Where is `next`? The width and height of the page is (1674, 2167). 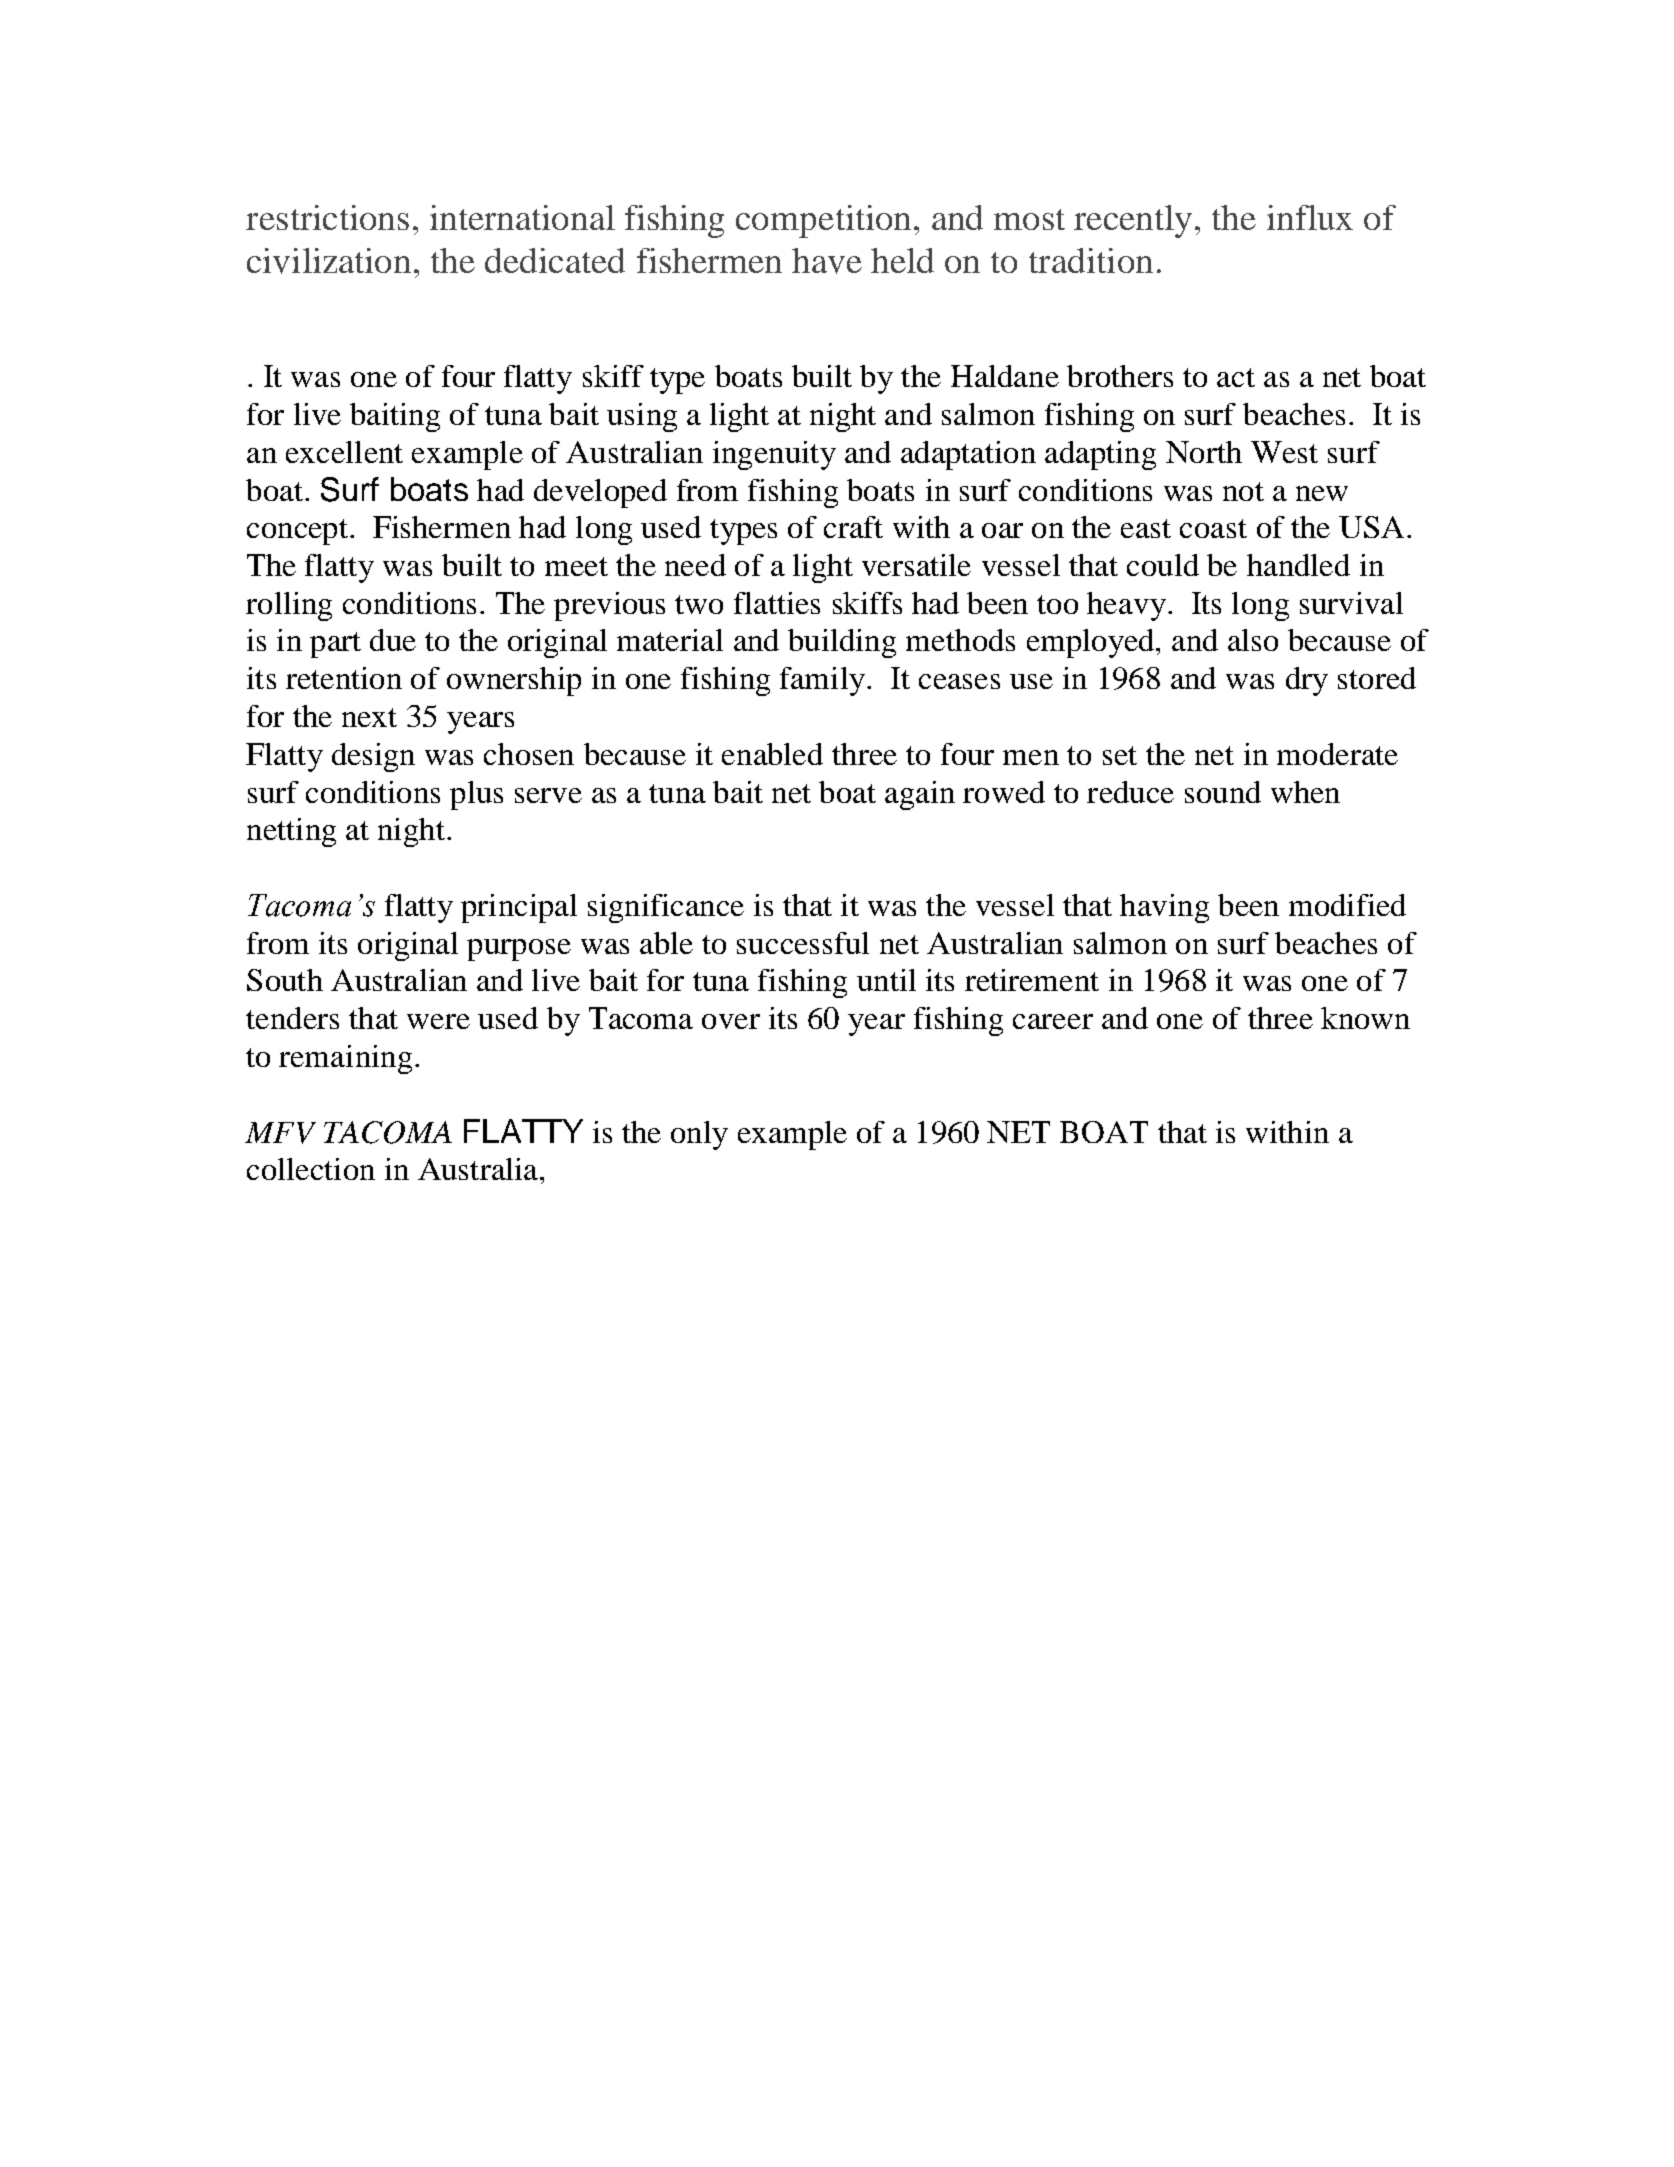 next is located at coordinates (369, 717).
